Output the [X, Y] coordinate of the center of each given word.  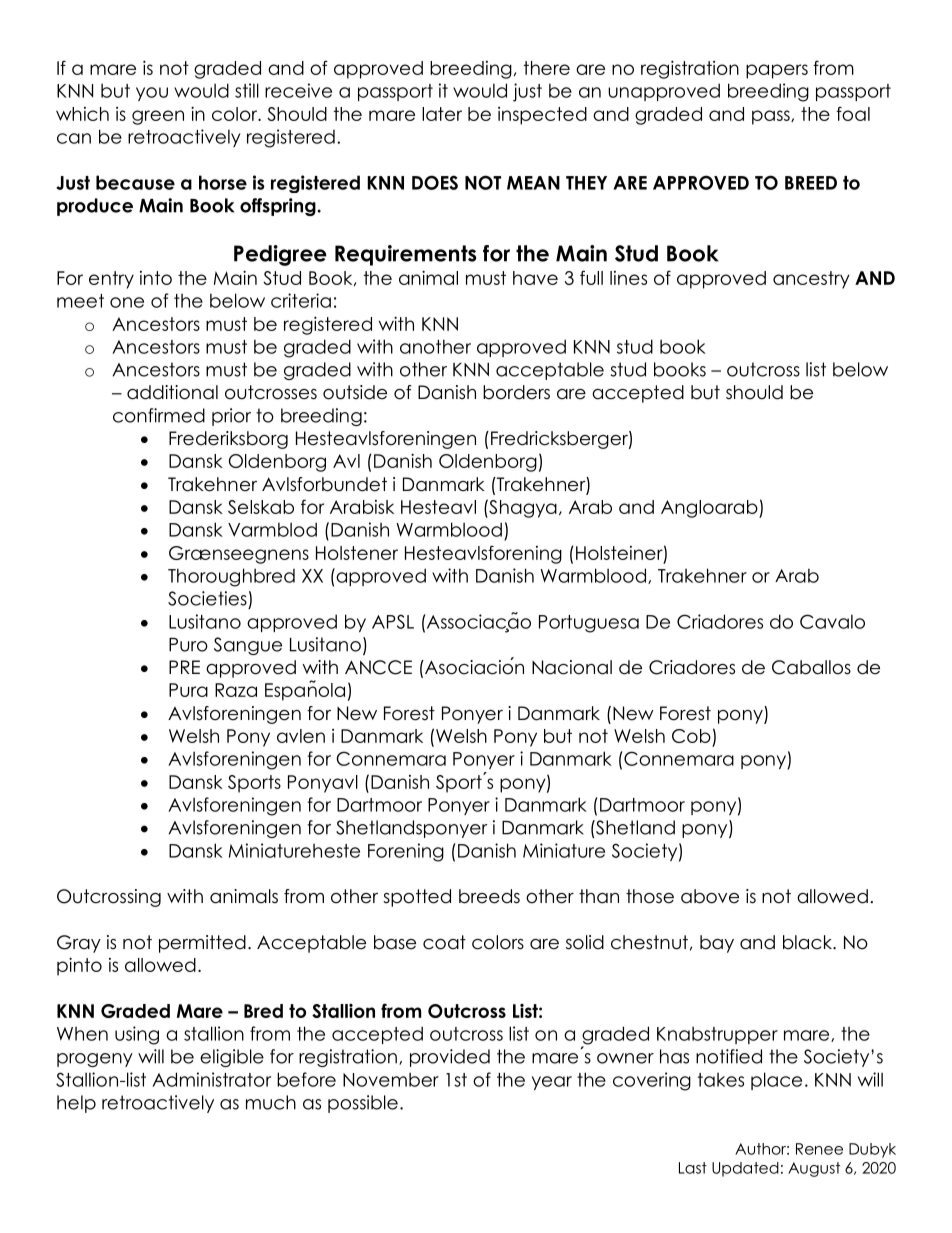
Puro [188, 645]
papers [777, 71]
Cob [691, 736]
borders [516, 392]
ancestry [811, 280]
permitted [202, 944]
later [442, 114]
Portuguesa [589, 624]
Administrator [211, 1079]
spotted [417, 898]
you [152, 94]
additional [172, 392]
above [710, 896]
